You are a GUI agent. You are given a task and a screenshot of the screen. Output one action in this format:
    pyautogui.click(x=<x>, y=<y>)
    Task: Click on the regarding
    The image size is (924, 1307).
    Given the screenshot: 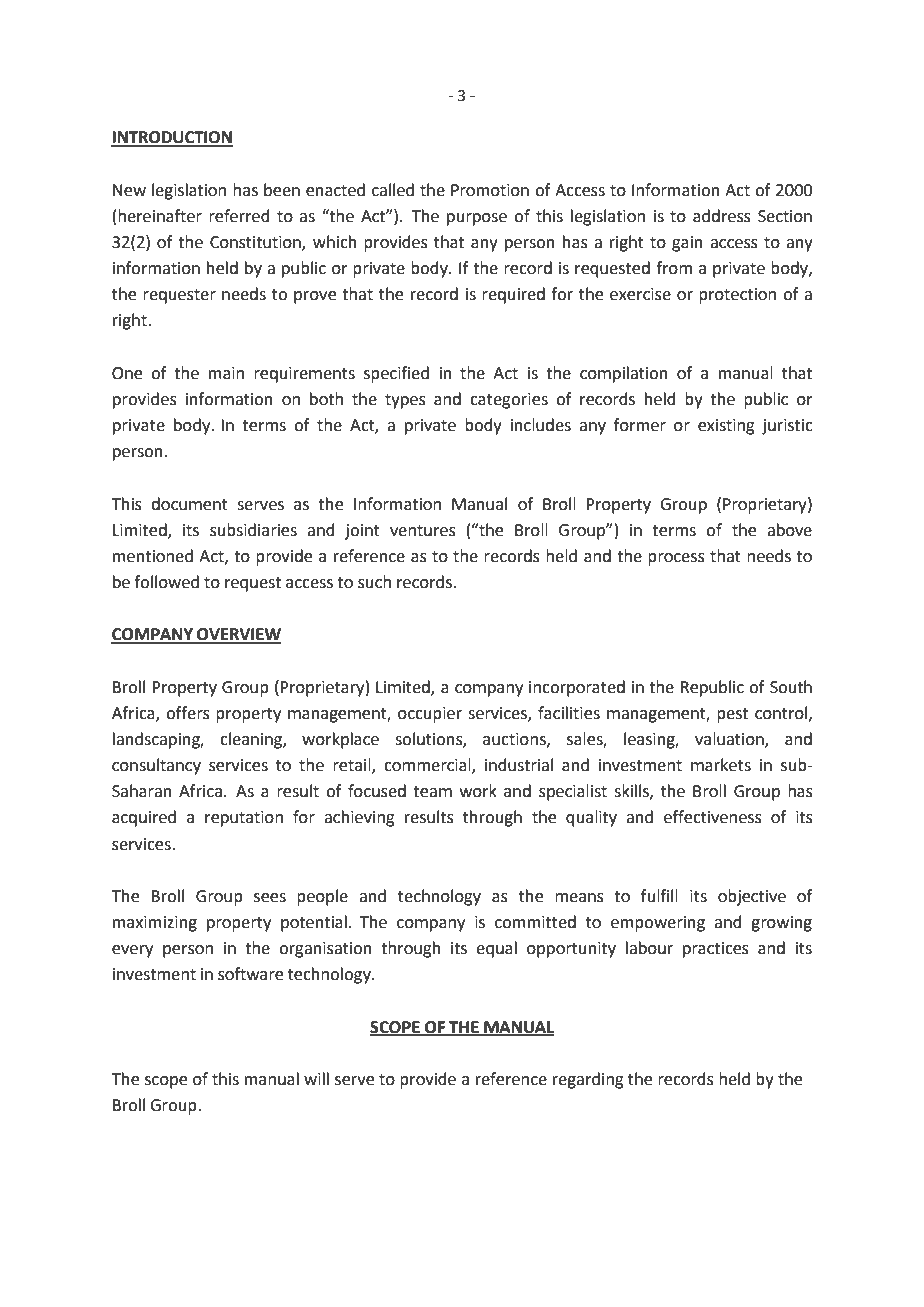 What is the action you would take?
    pyautogui.click(x=588, y=1080)
